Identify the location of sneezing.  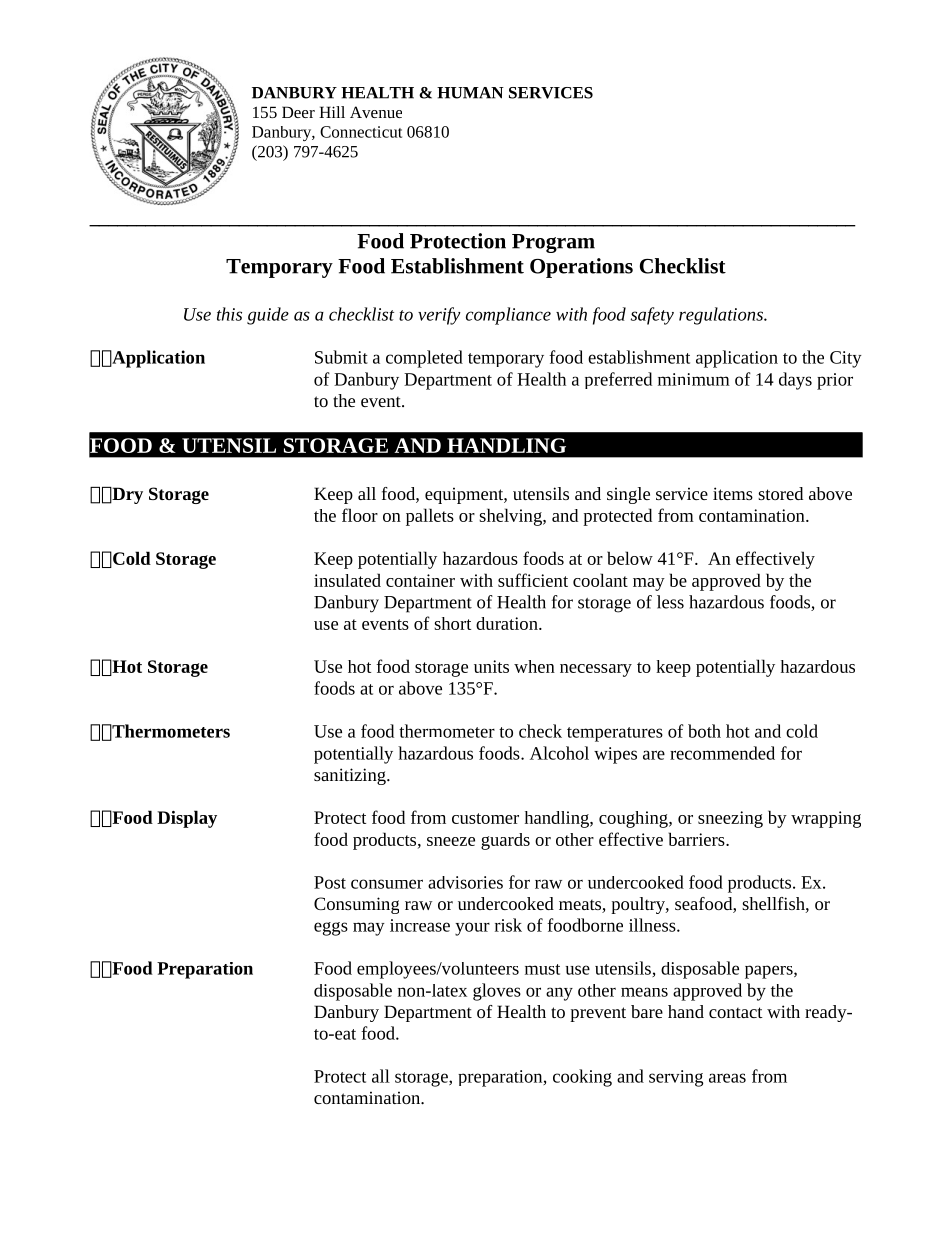
(730, 819).
